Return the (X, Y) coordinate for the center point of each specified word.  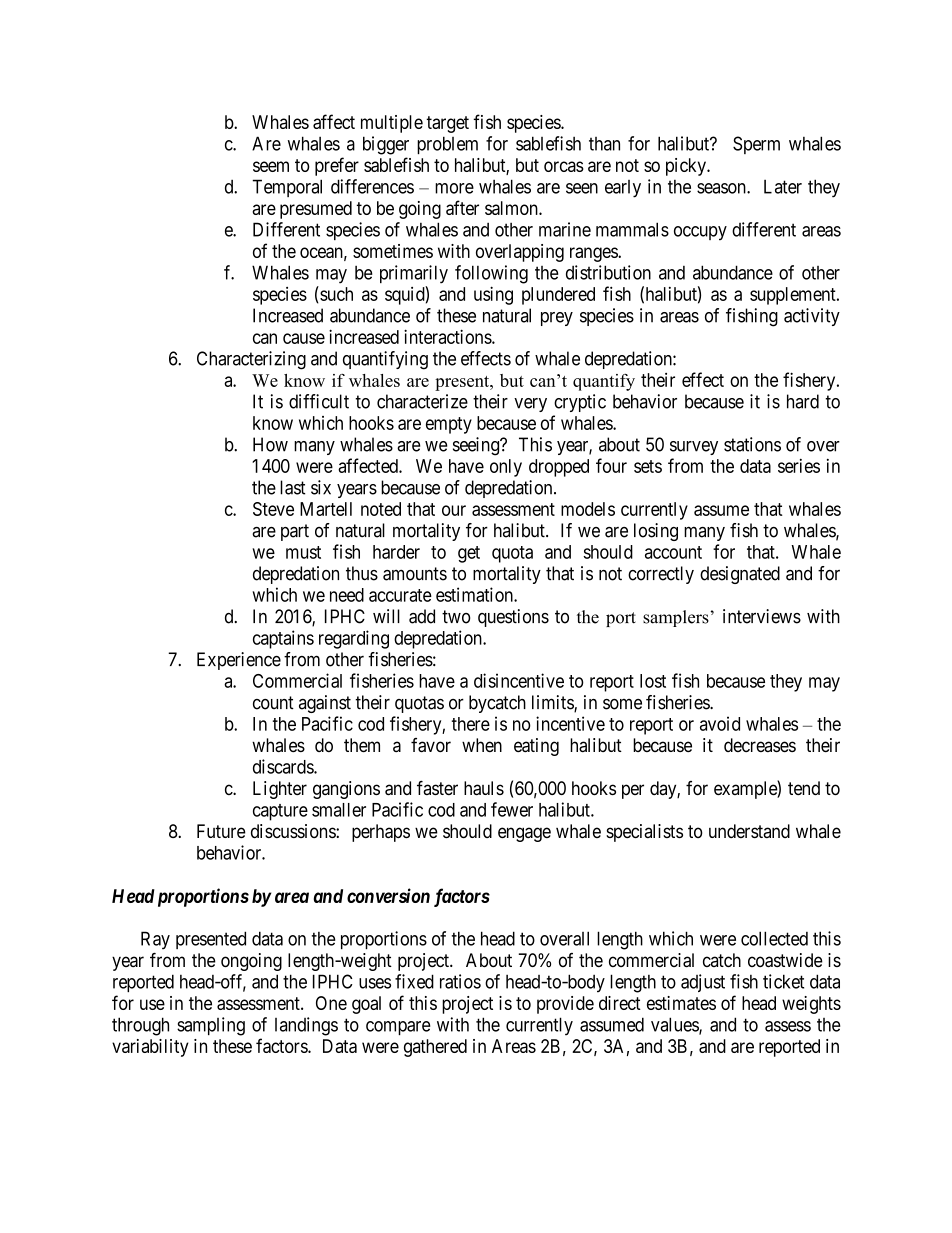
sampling (211, 1026)
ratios (460, 981)
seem (271, 166)
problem (447, 145)
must (303, 552)
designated (740, 575)
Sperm (756, 145)
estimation (475, 594)
